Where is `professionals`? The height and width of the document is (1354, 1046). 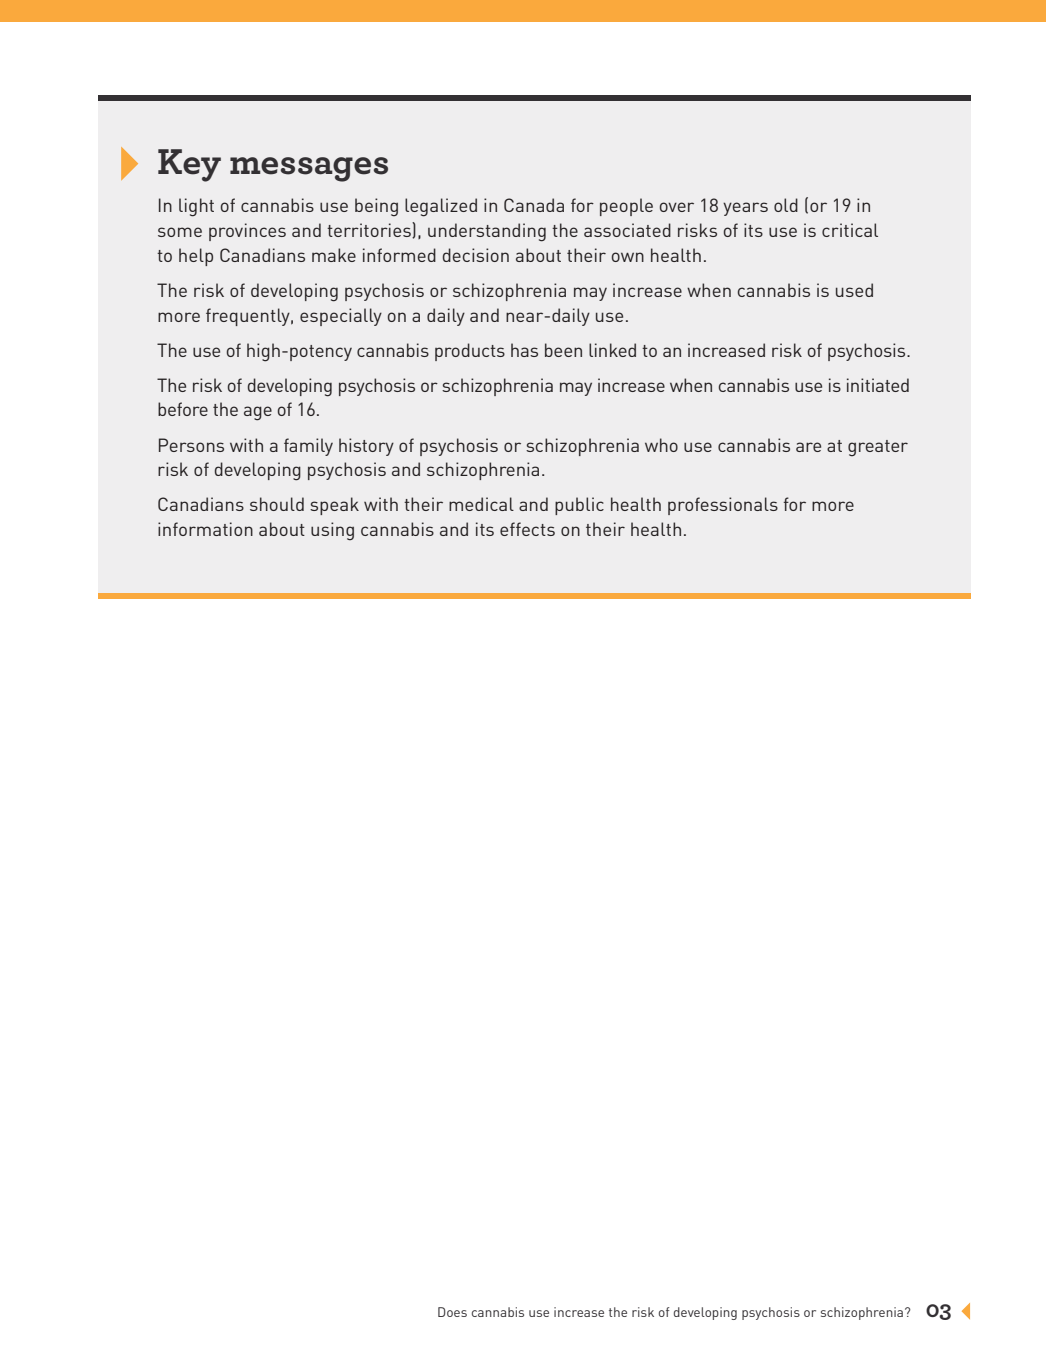
professionals is located at coordinates (723, 506).
